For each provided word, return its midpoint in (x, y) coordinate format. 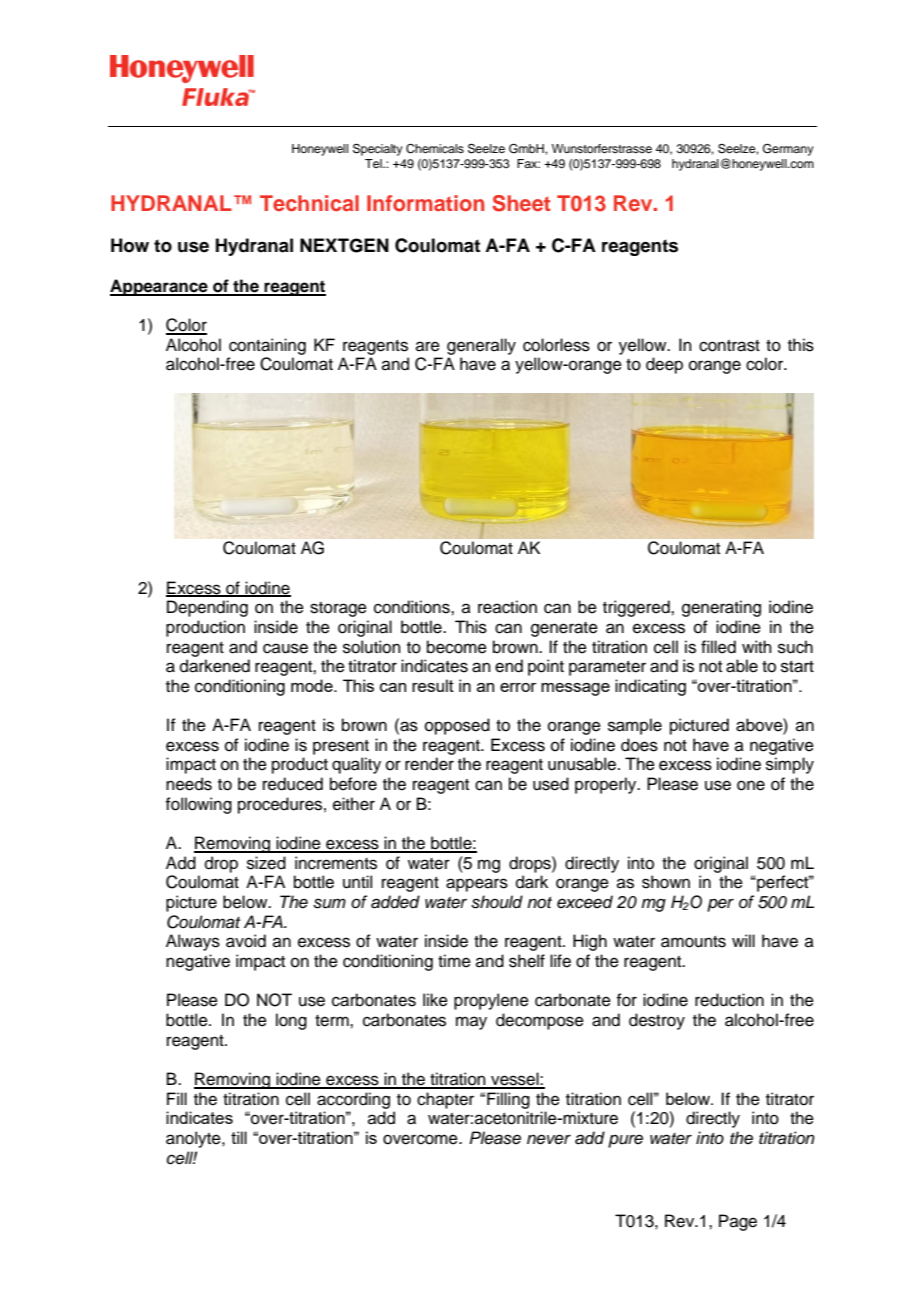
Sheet (521, 203)
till (239, 1137)
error (518, 687)
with (757, 646)
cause (285, 648)
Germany (788, 150)
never (549, 1139)
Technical (309, 203)
